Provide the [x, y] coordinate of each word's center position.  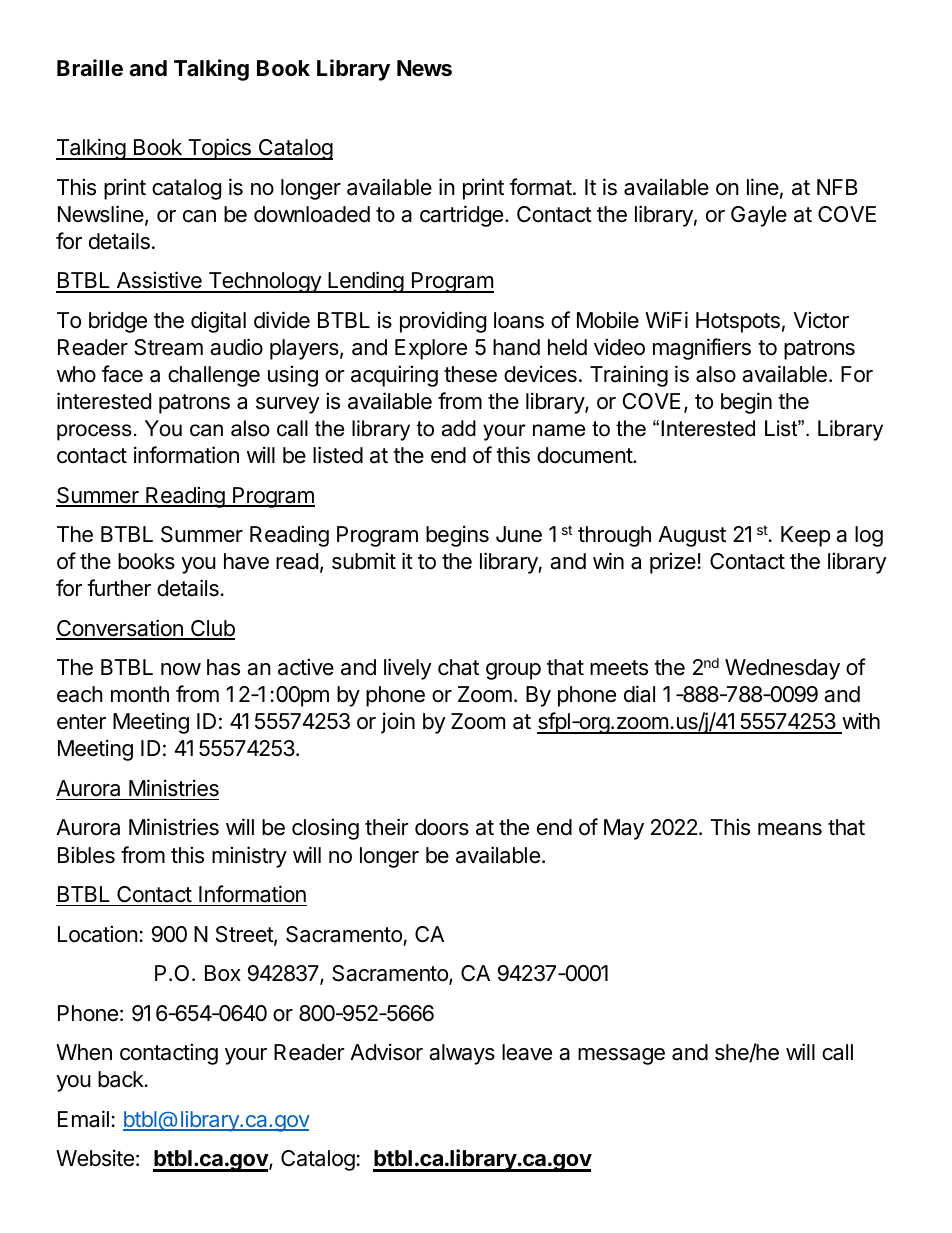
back [122, 1079]
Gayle [759, 216]
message [621, 1056]
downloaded [312, 214]
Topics [219, 149]
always [462, 1054]
